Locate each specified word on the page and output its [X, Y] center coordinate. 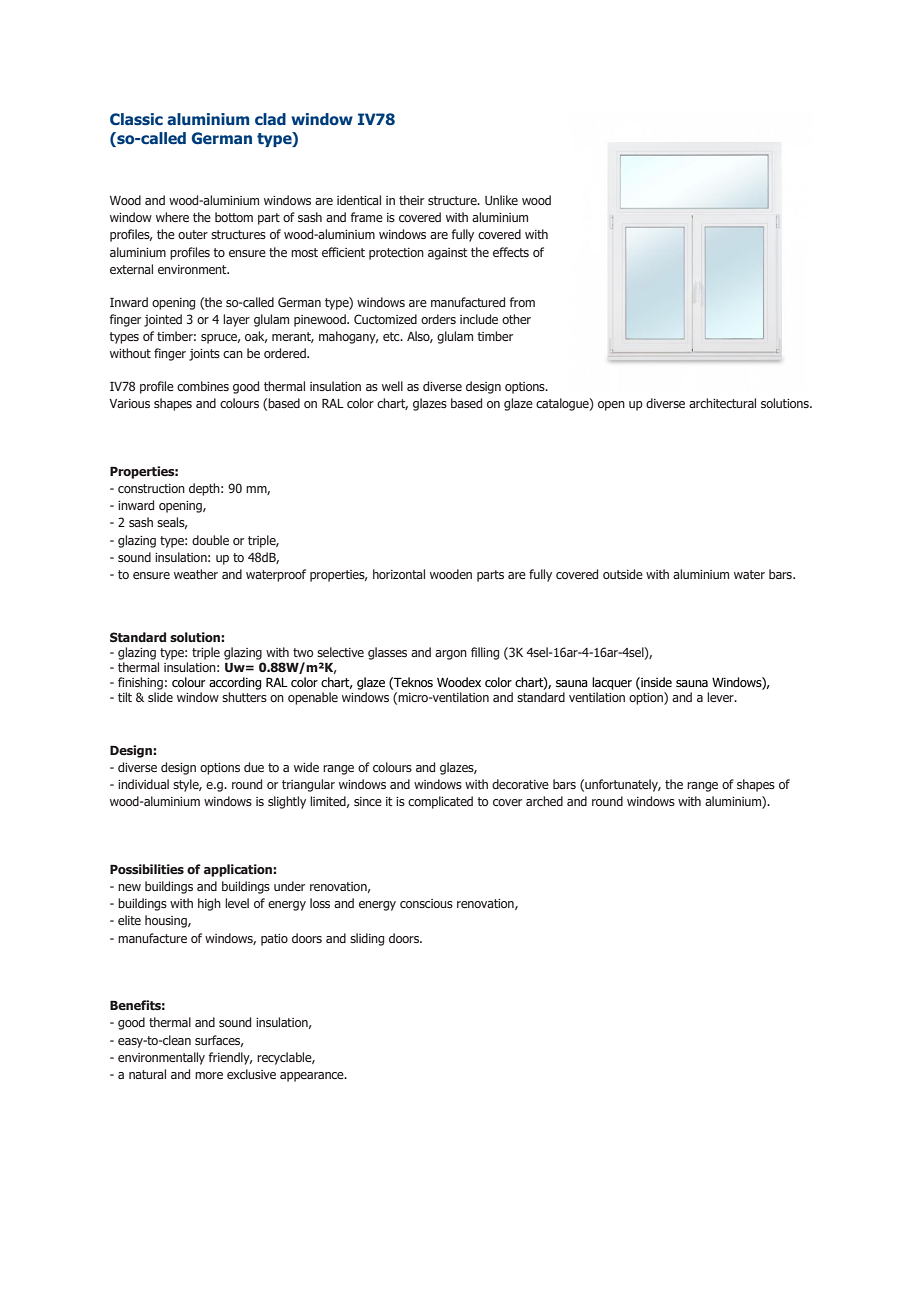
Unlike [501, 200]
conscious [426, 903]
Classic [136, 119]
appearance [313, 1077]
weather [196, 574]
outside [623, 574]
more [209, 1075]
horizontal [399, 574]
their [411, 200]
